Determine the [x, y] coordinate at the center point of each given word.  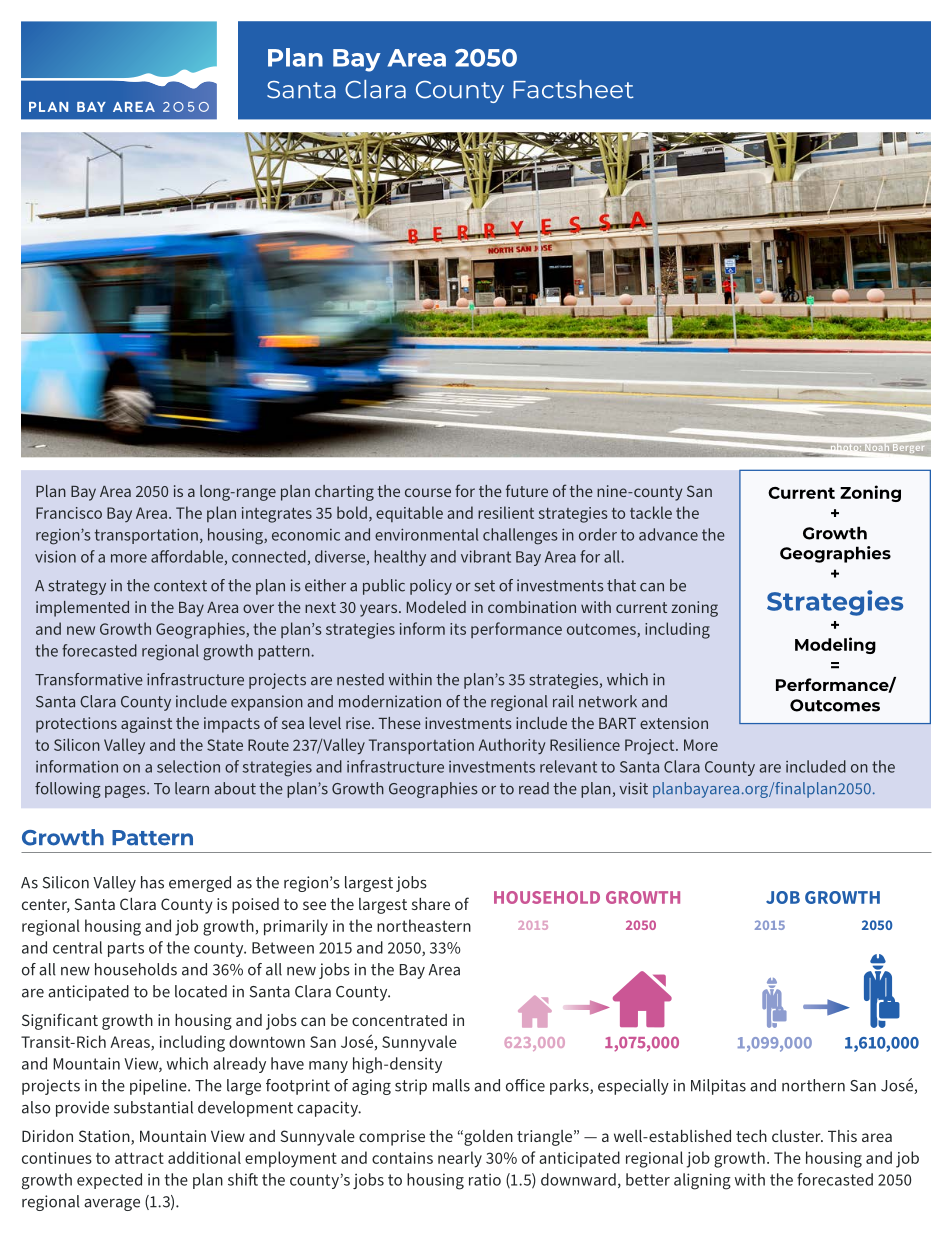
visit [633, 788]
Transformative [89, 679]
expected [109, 1181]
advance [668, 534]
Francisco [69, 513]
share [431, 904]
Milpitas [718, 1087]
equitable [409, 514]
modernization [390, 701]
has [152, 882]
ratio [485, 1179]
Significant [60, 1021]
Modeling [835, 645]
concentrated [399, 1020]
